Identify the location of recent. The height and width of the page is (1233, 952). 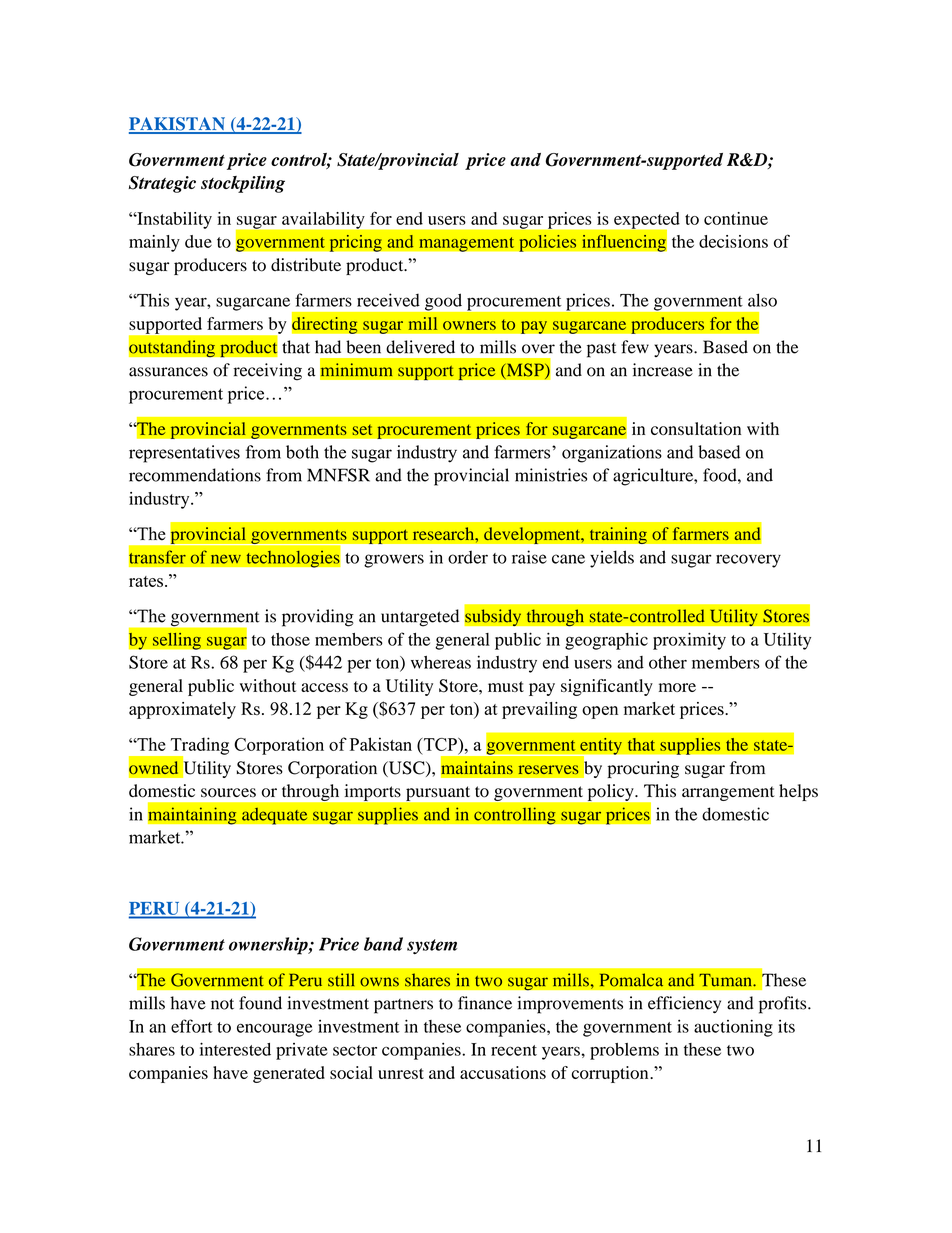
(514, 1050).
